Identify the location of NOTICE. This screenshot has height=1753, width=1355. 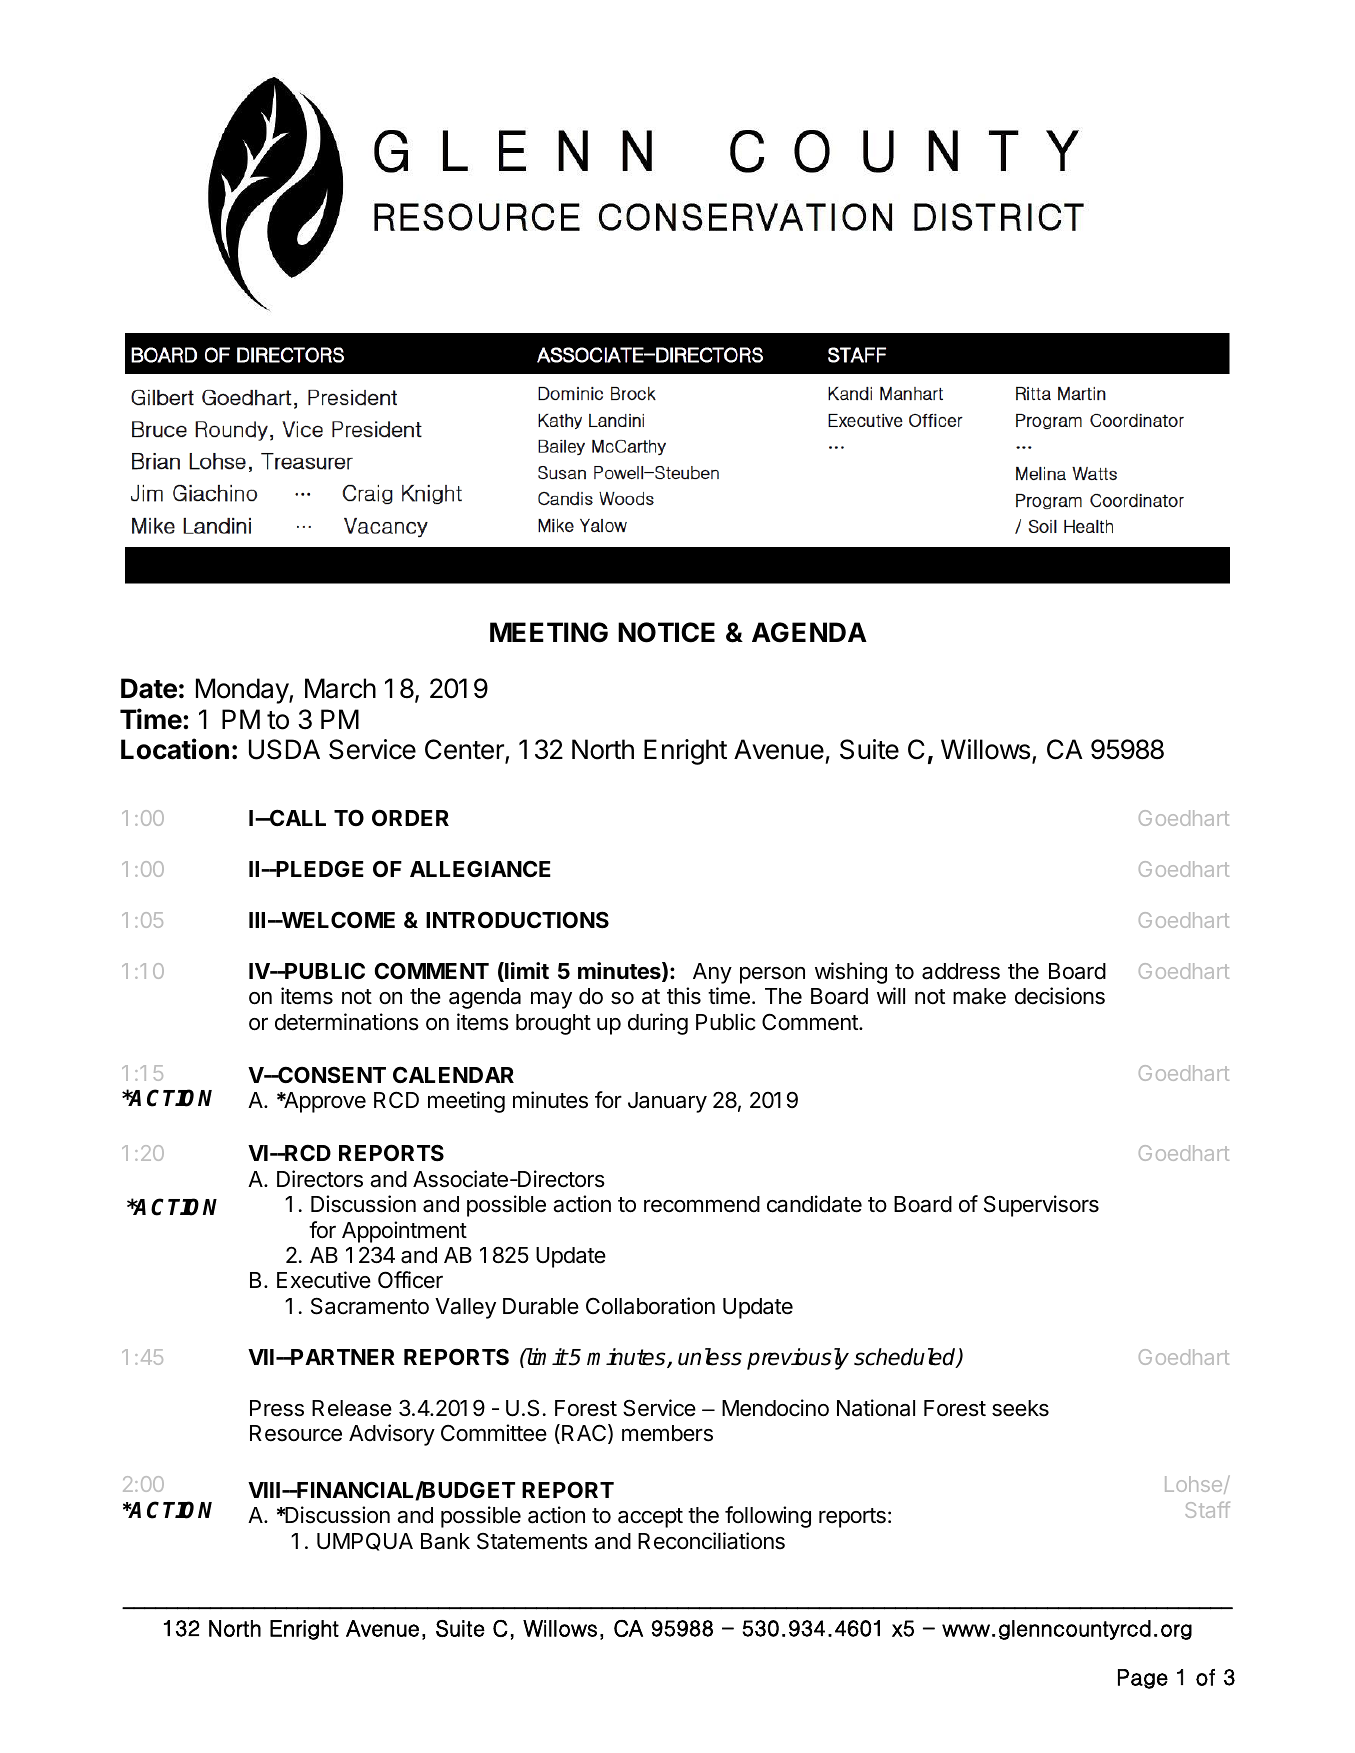
(666, 632).
